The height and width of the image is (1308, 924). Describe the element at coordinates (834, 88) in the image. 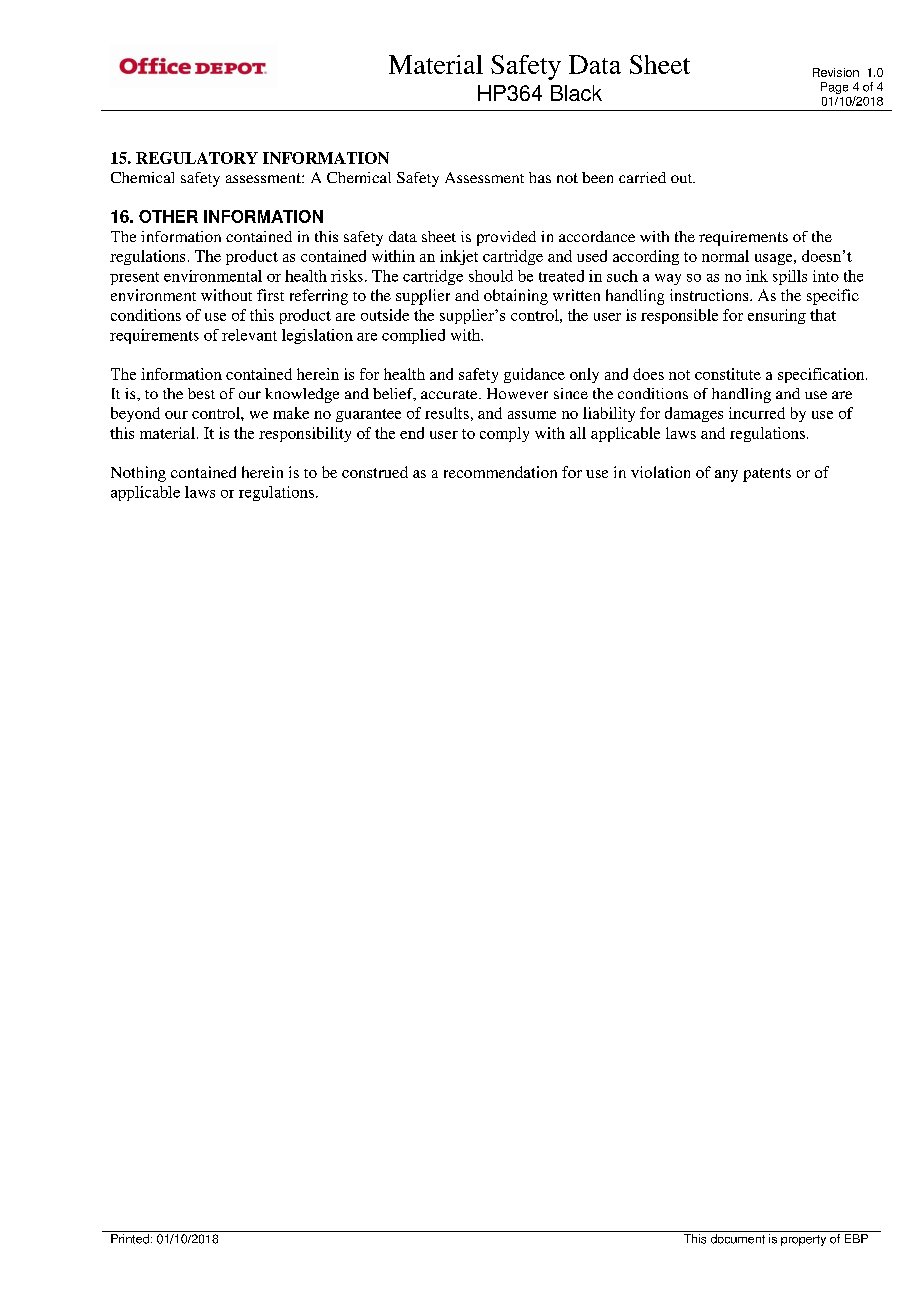

I see `Page` at that location.
